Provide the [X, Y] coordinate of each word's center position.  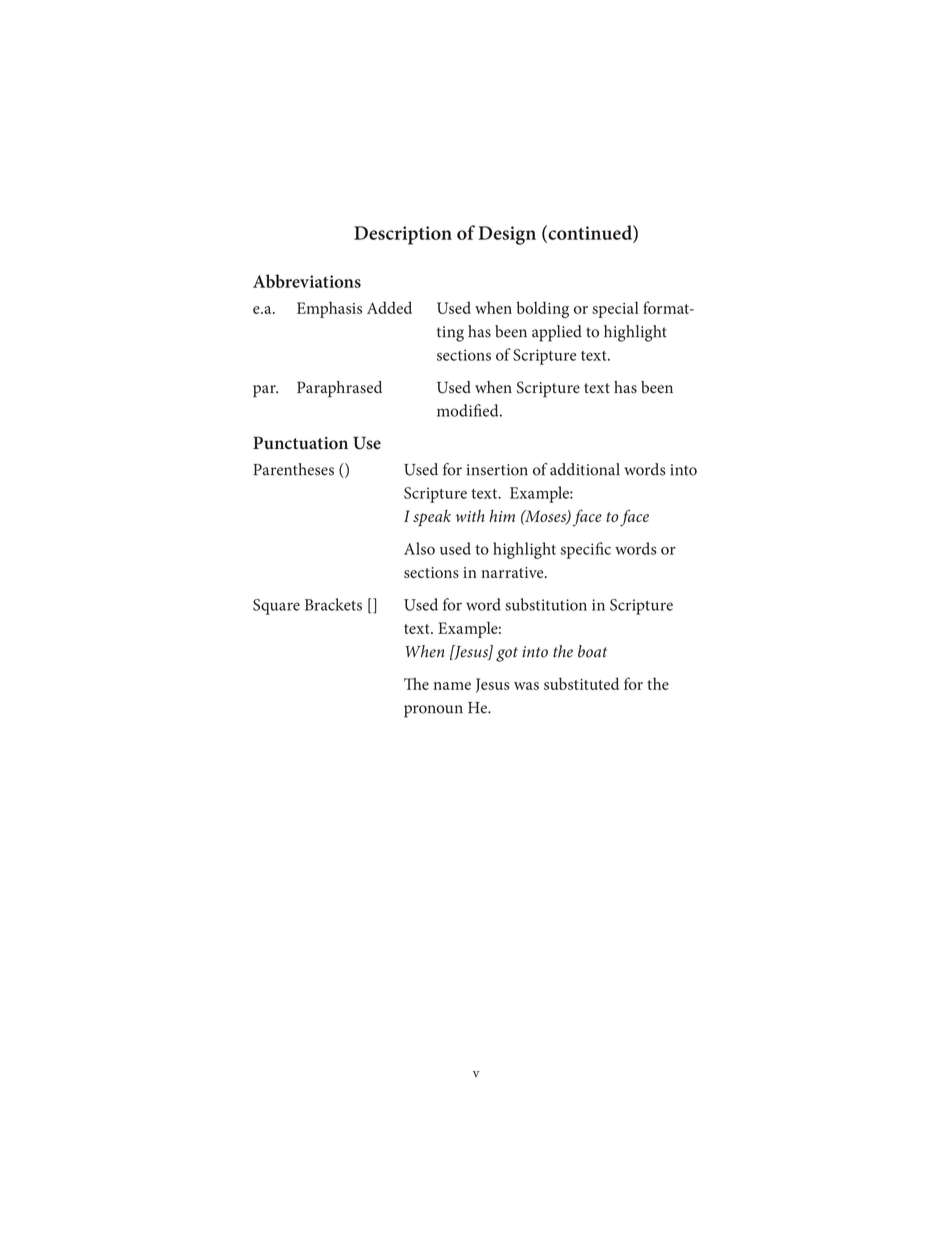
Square [276, 607]
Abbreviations [307, 281]
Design [507, 235]
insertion [497, 470]
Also [419, 548]
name [452, 686]
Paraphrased [339, 389]
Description [403, 235]
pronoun [433, 711]
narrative [513, 572]
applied [557, 333]
